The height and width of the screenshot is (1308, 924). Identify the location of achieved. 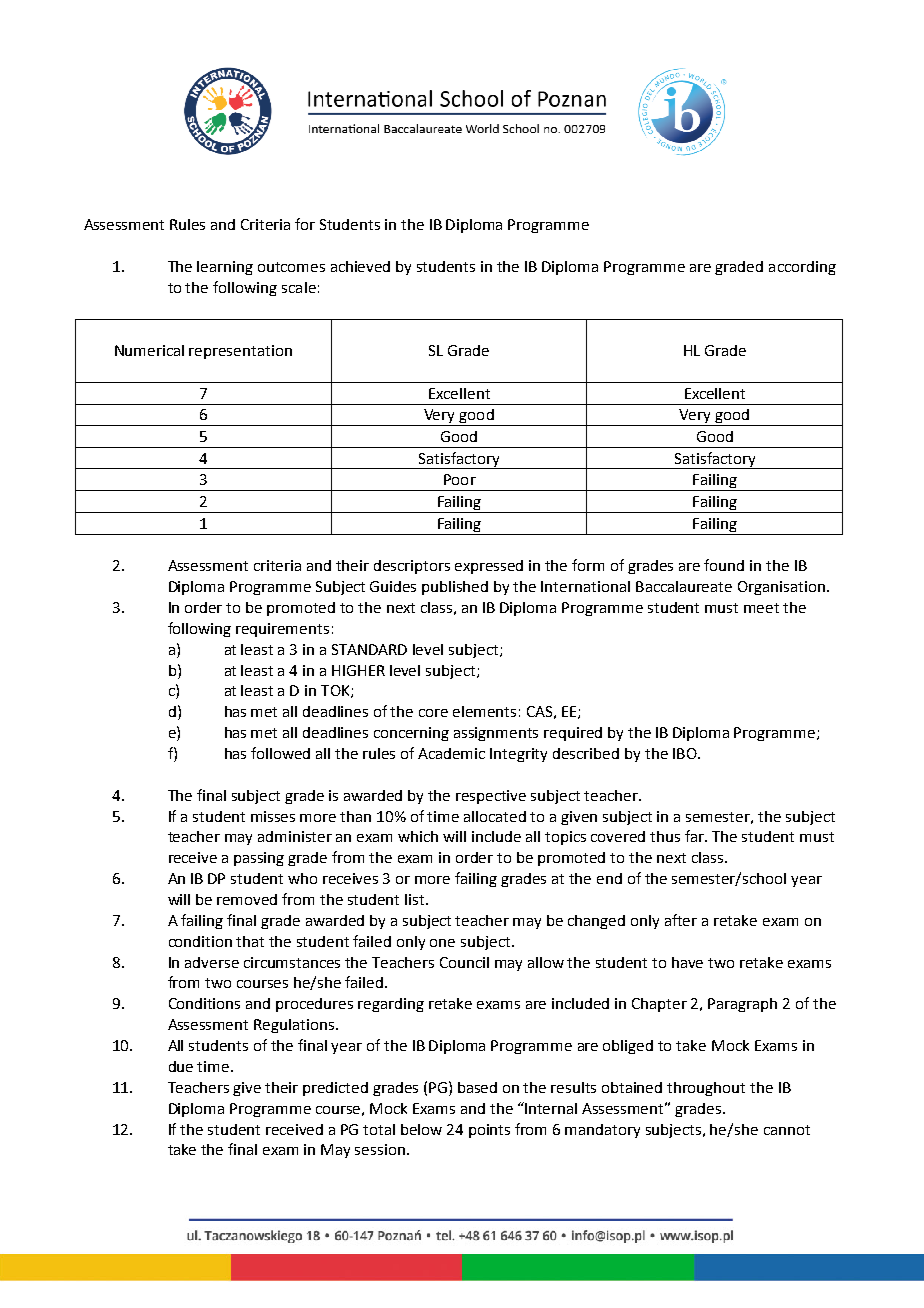
(360, 266).
